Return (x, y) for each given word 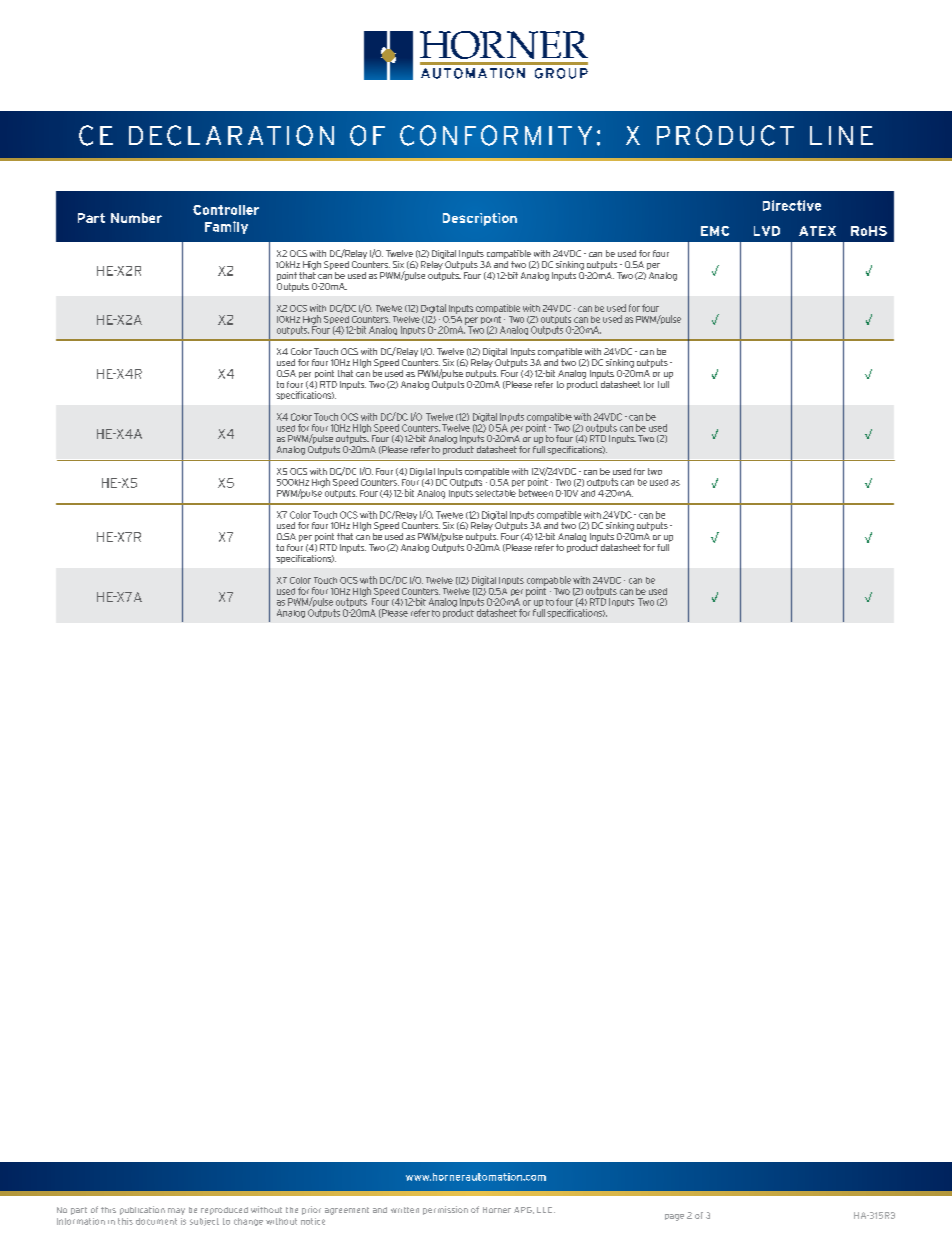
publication (142, 1210)
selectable (495, 493)
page (674, 1217)
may (176, 1211)
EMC (715, 231)
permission (445, 1210)
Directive (792, 205)
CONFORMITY (496, 135)
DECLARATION (231, 135)
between (536, 493)
